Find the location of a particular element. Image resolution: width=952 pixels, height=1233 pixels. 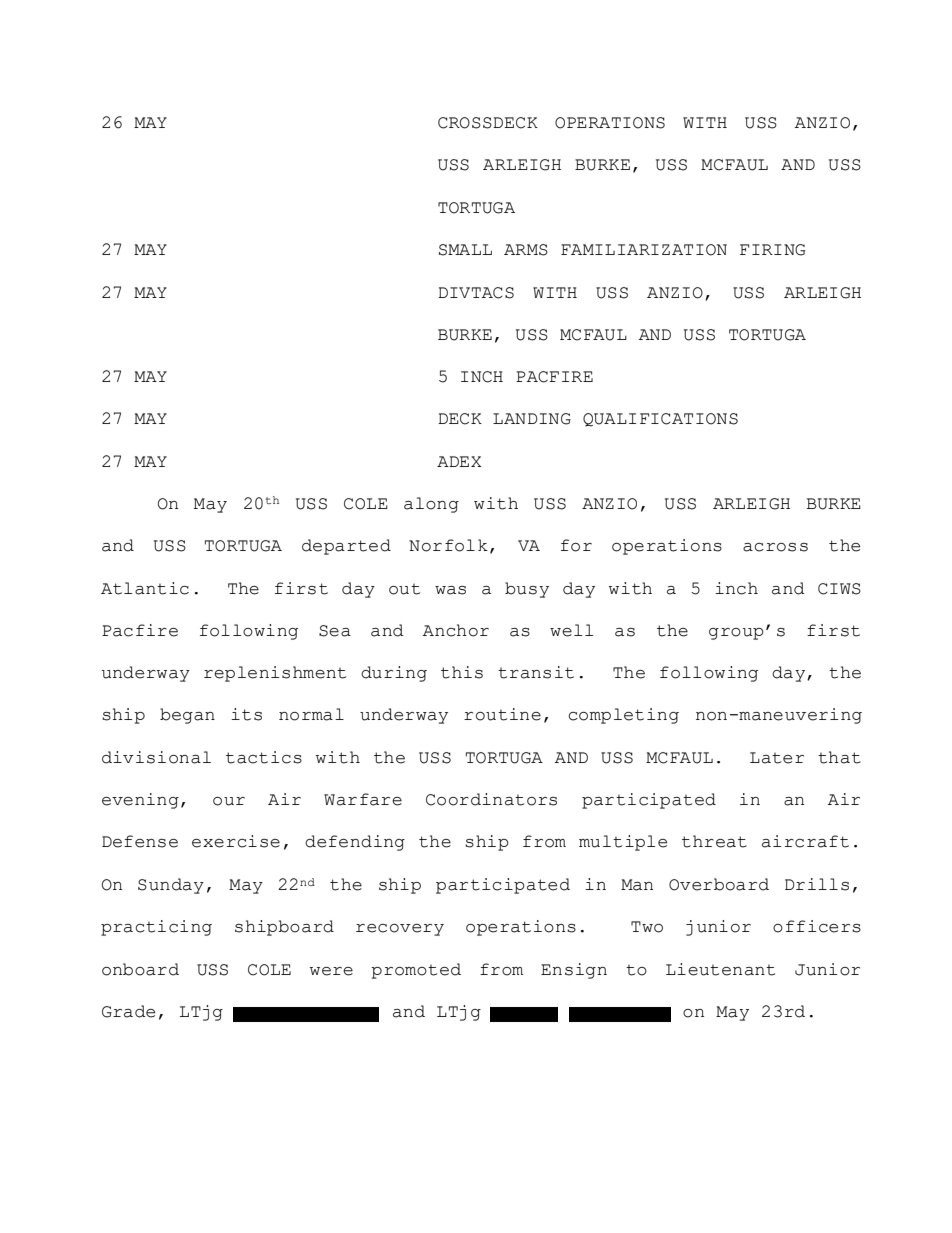

promoted is located at coordinates (416, 971).
